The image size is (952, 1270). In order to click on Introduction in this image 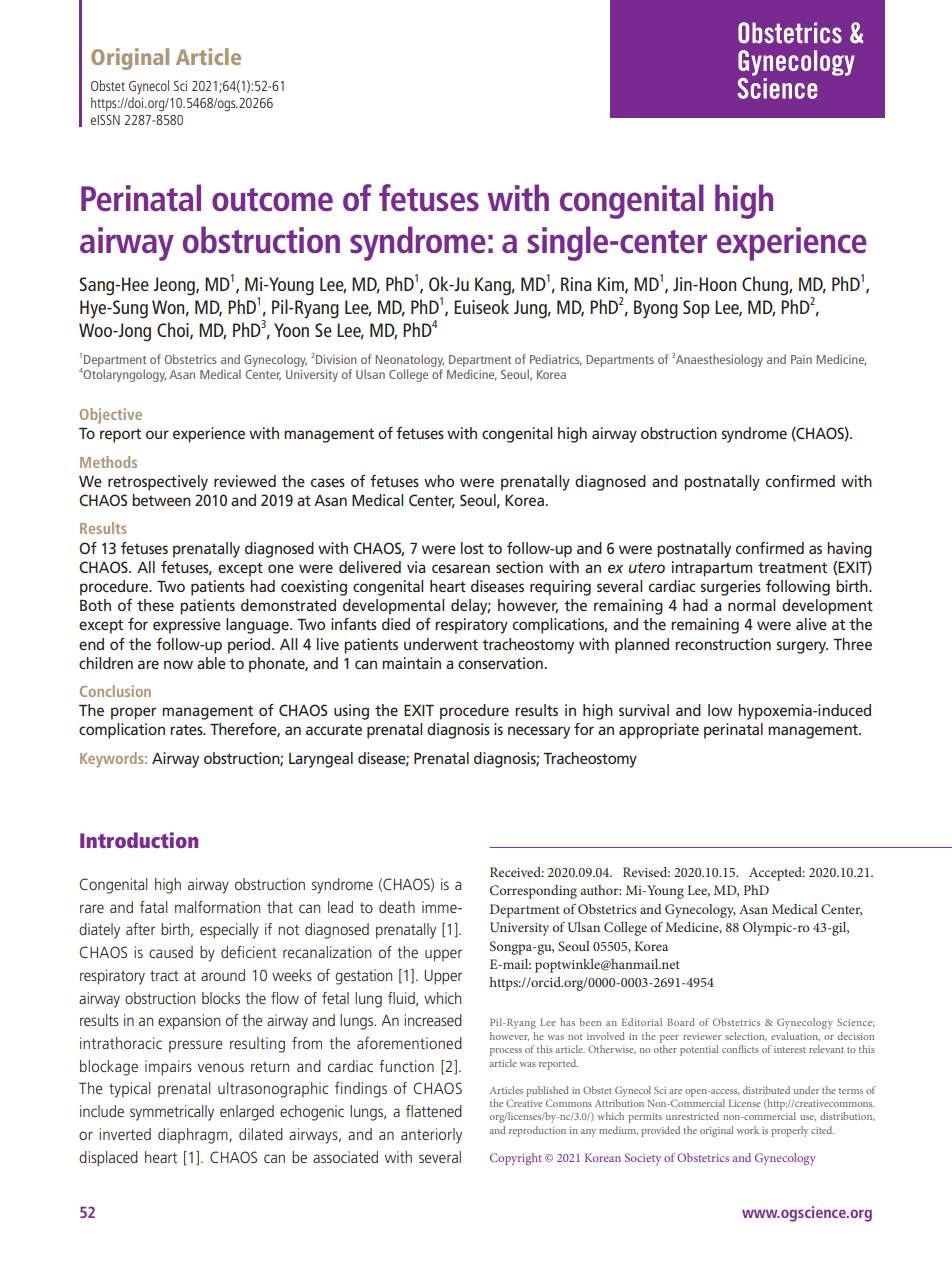, I will do `click(139, 840)`.
